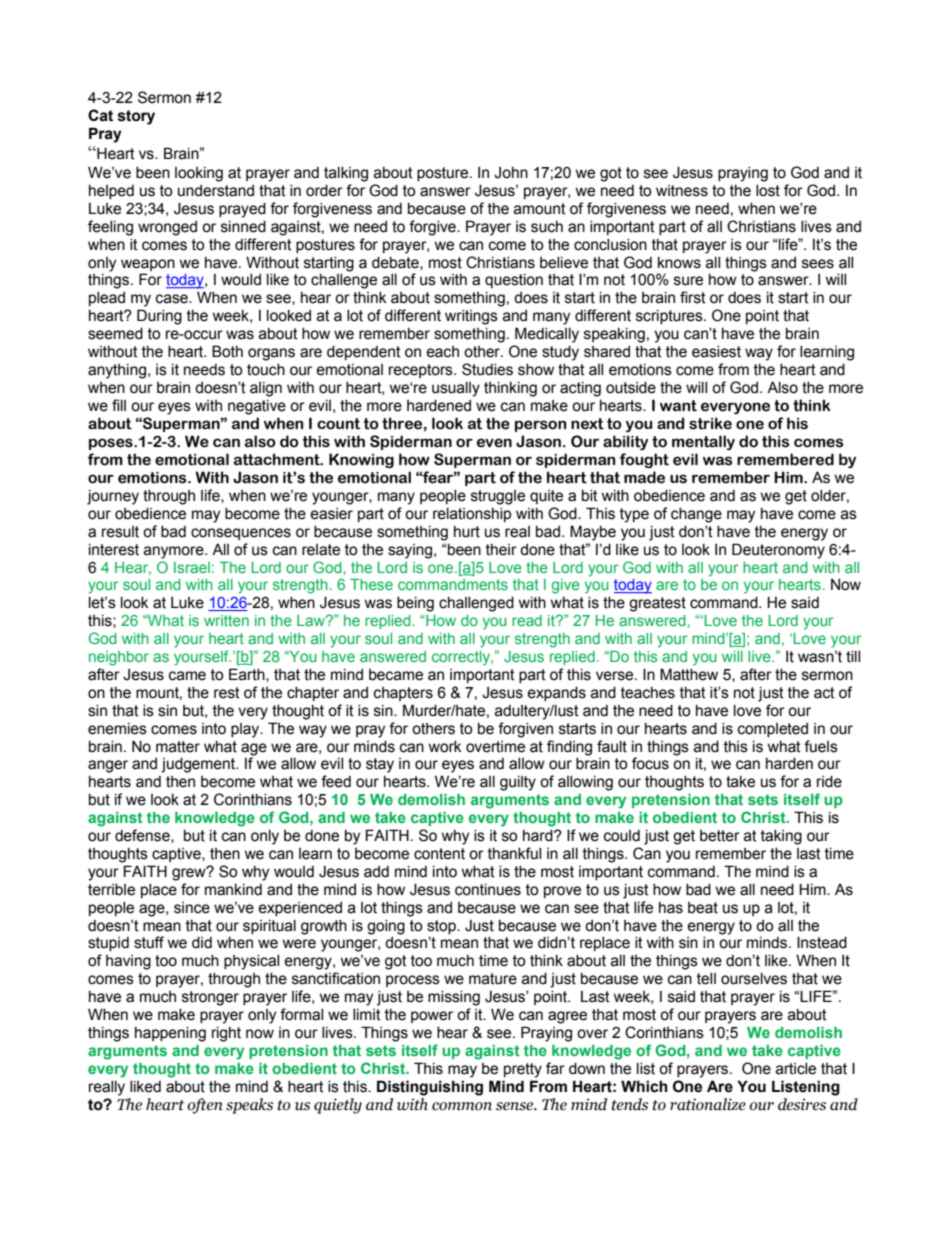  I want to click on attachment, so click(278, 459).
